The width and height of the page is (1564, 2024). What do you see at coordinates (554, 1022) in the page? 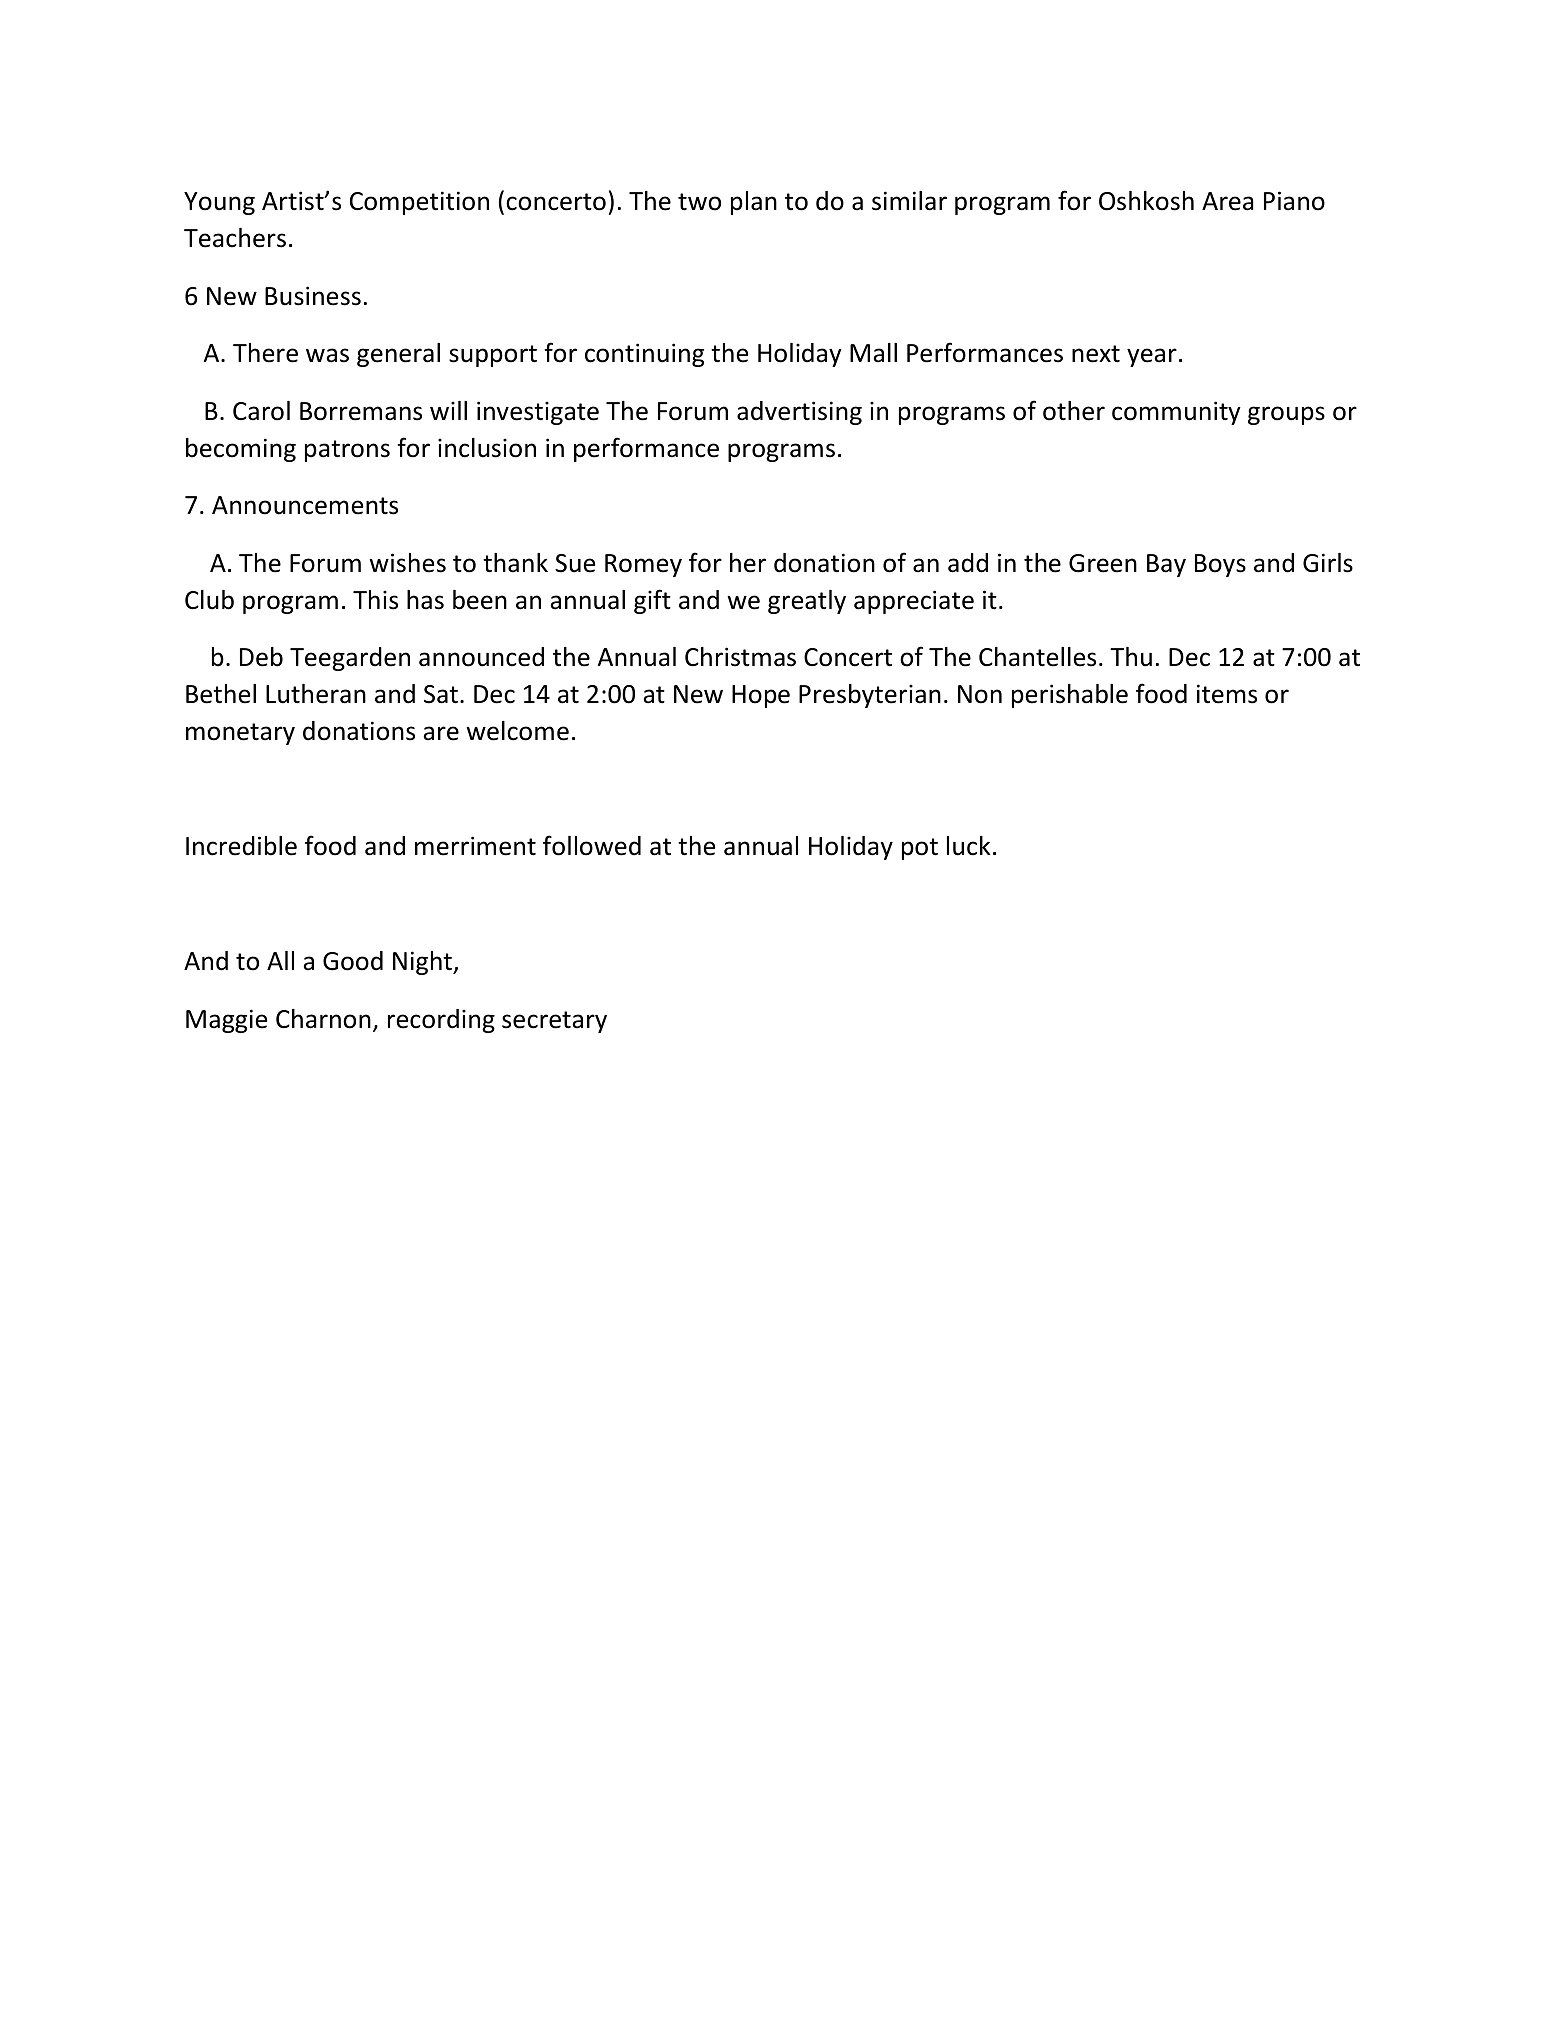
I see `secretary` at bounding box center [554, 1022].
